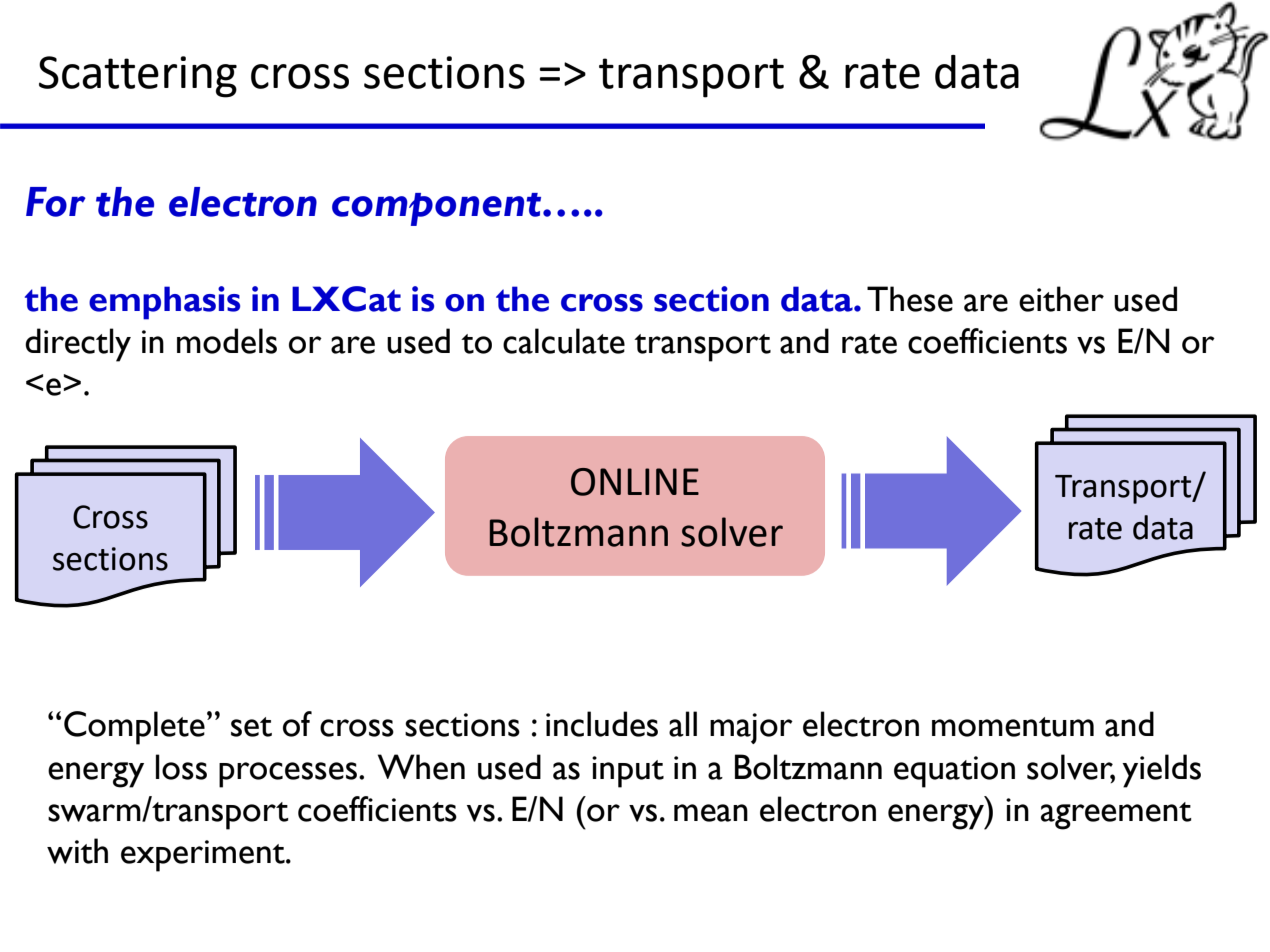  I want to click on momentum, so click(1013, 727).
